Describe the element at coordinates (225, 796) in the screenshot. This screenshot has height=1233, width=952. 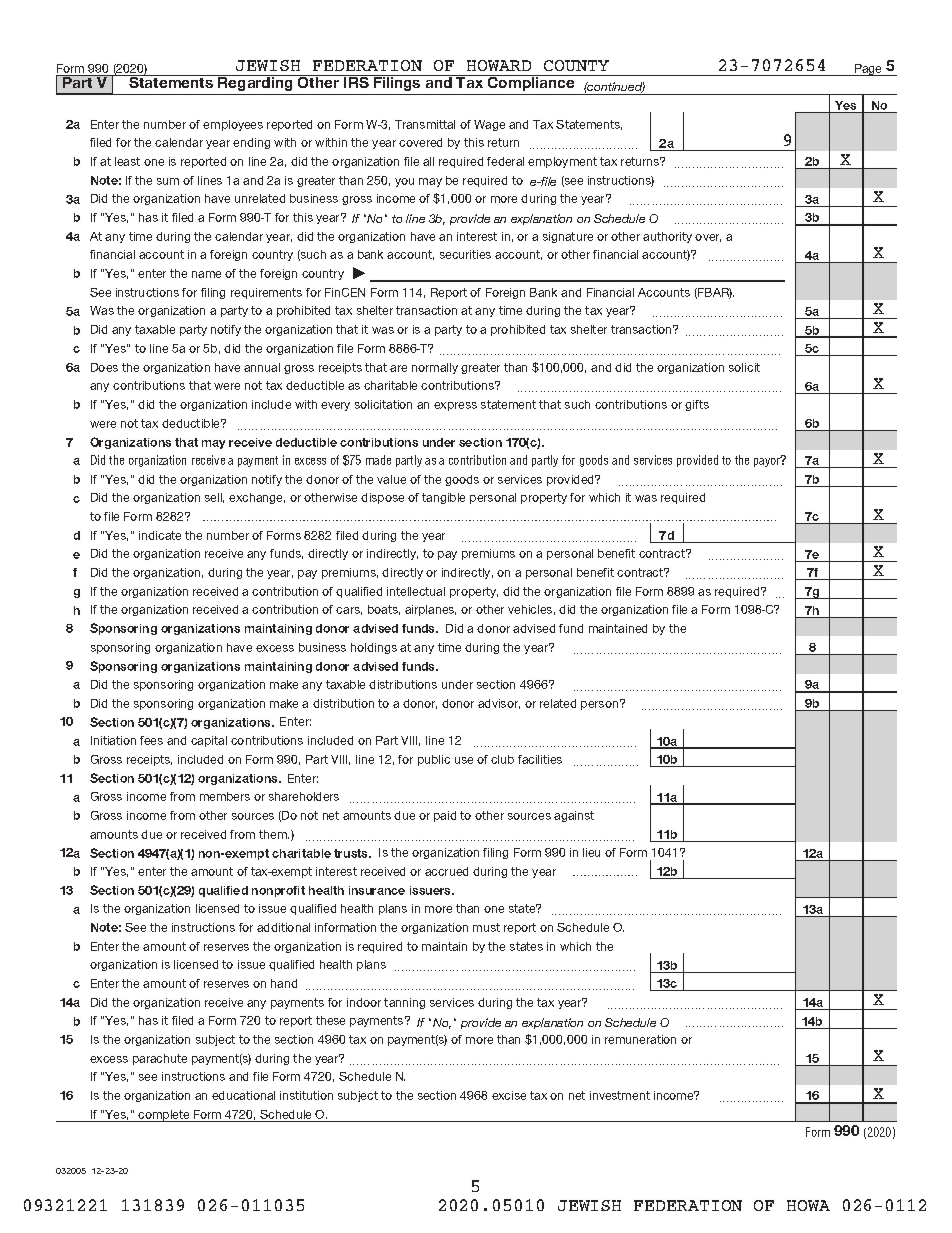
I see `members` at that location.
